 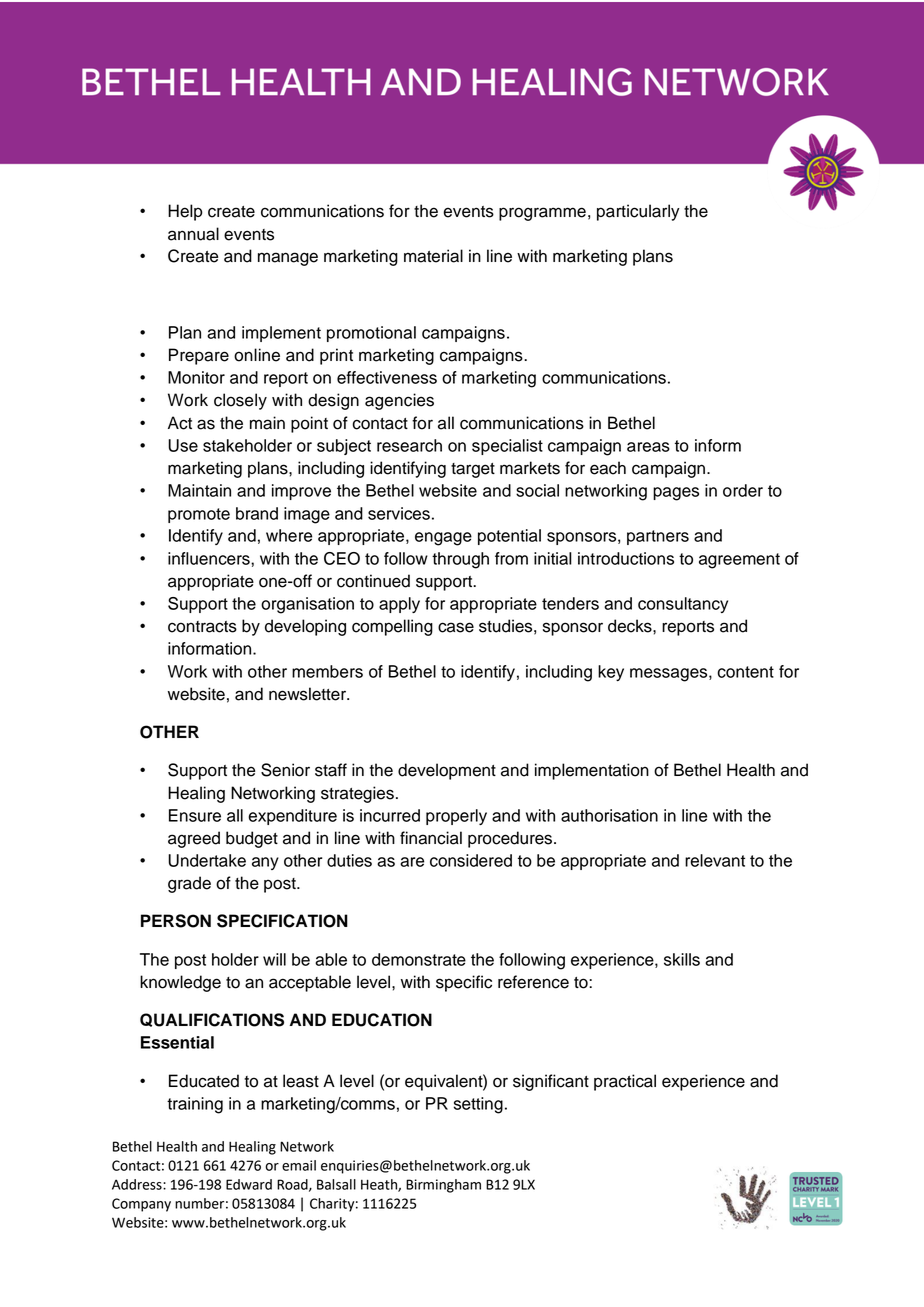 What do you see at coordinates (309, 694) in the screenshot?
I see `newsletter` at bounding box center [309, 694].
